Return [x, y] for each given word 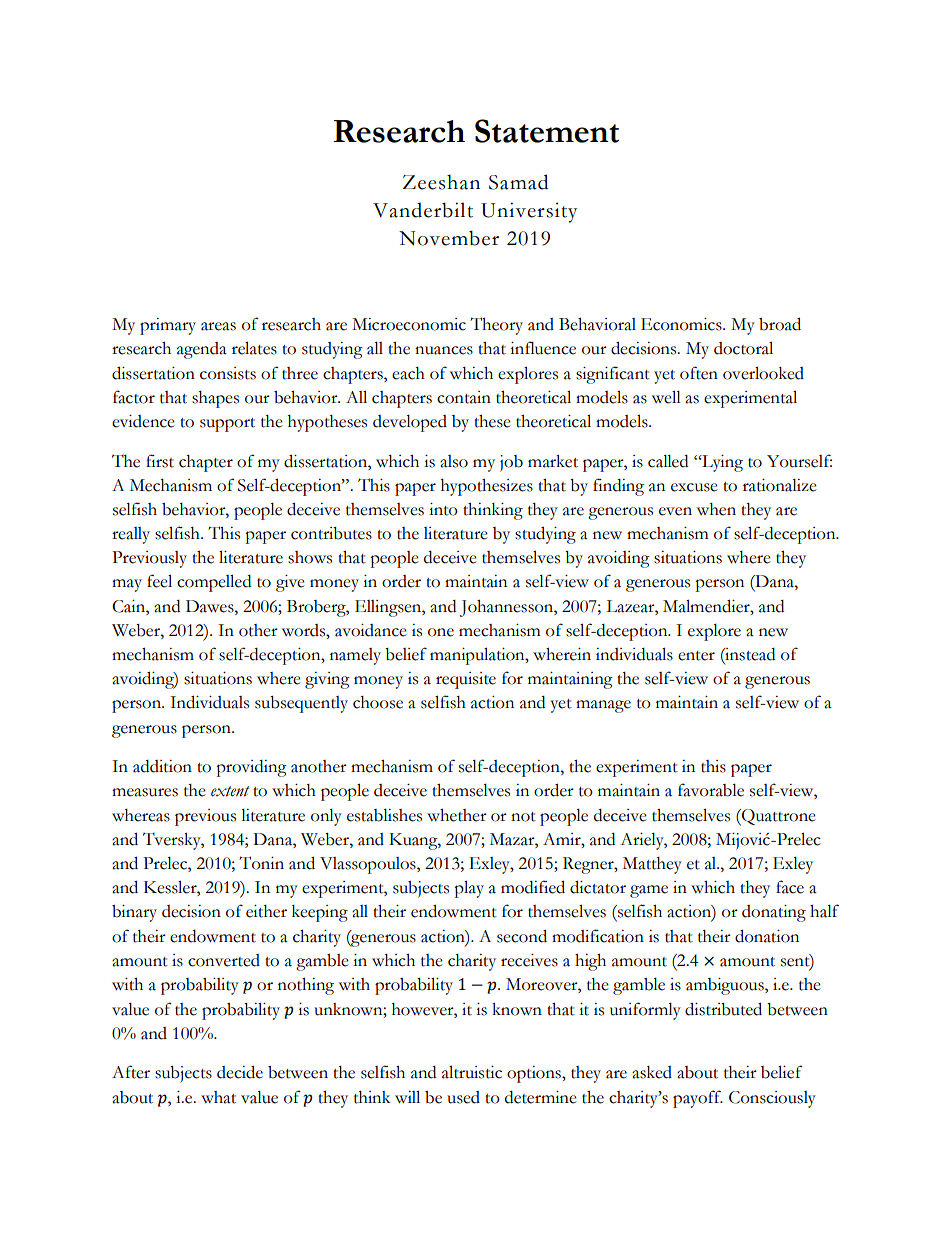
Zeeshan [441, 182]
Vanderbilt [423, 210]
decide [240, 1072]
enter [696, 656]
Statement [547, 131]
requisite [466, 680]
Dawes [211, 606]
